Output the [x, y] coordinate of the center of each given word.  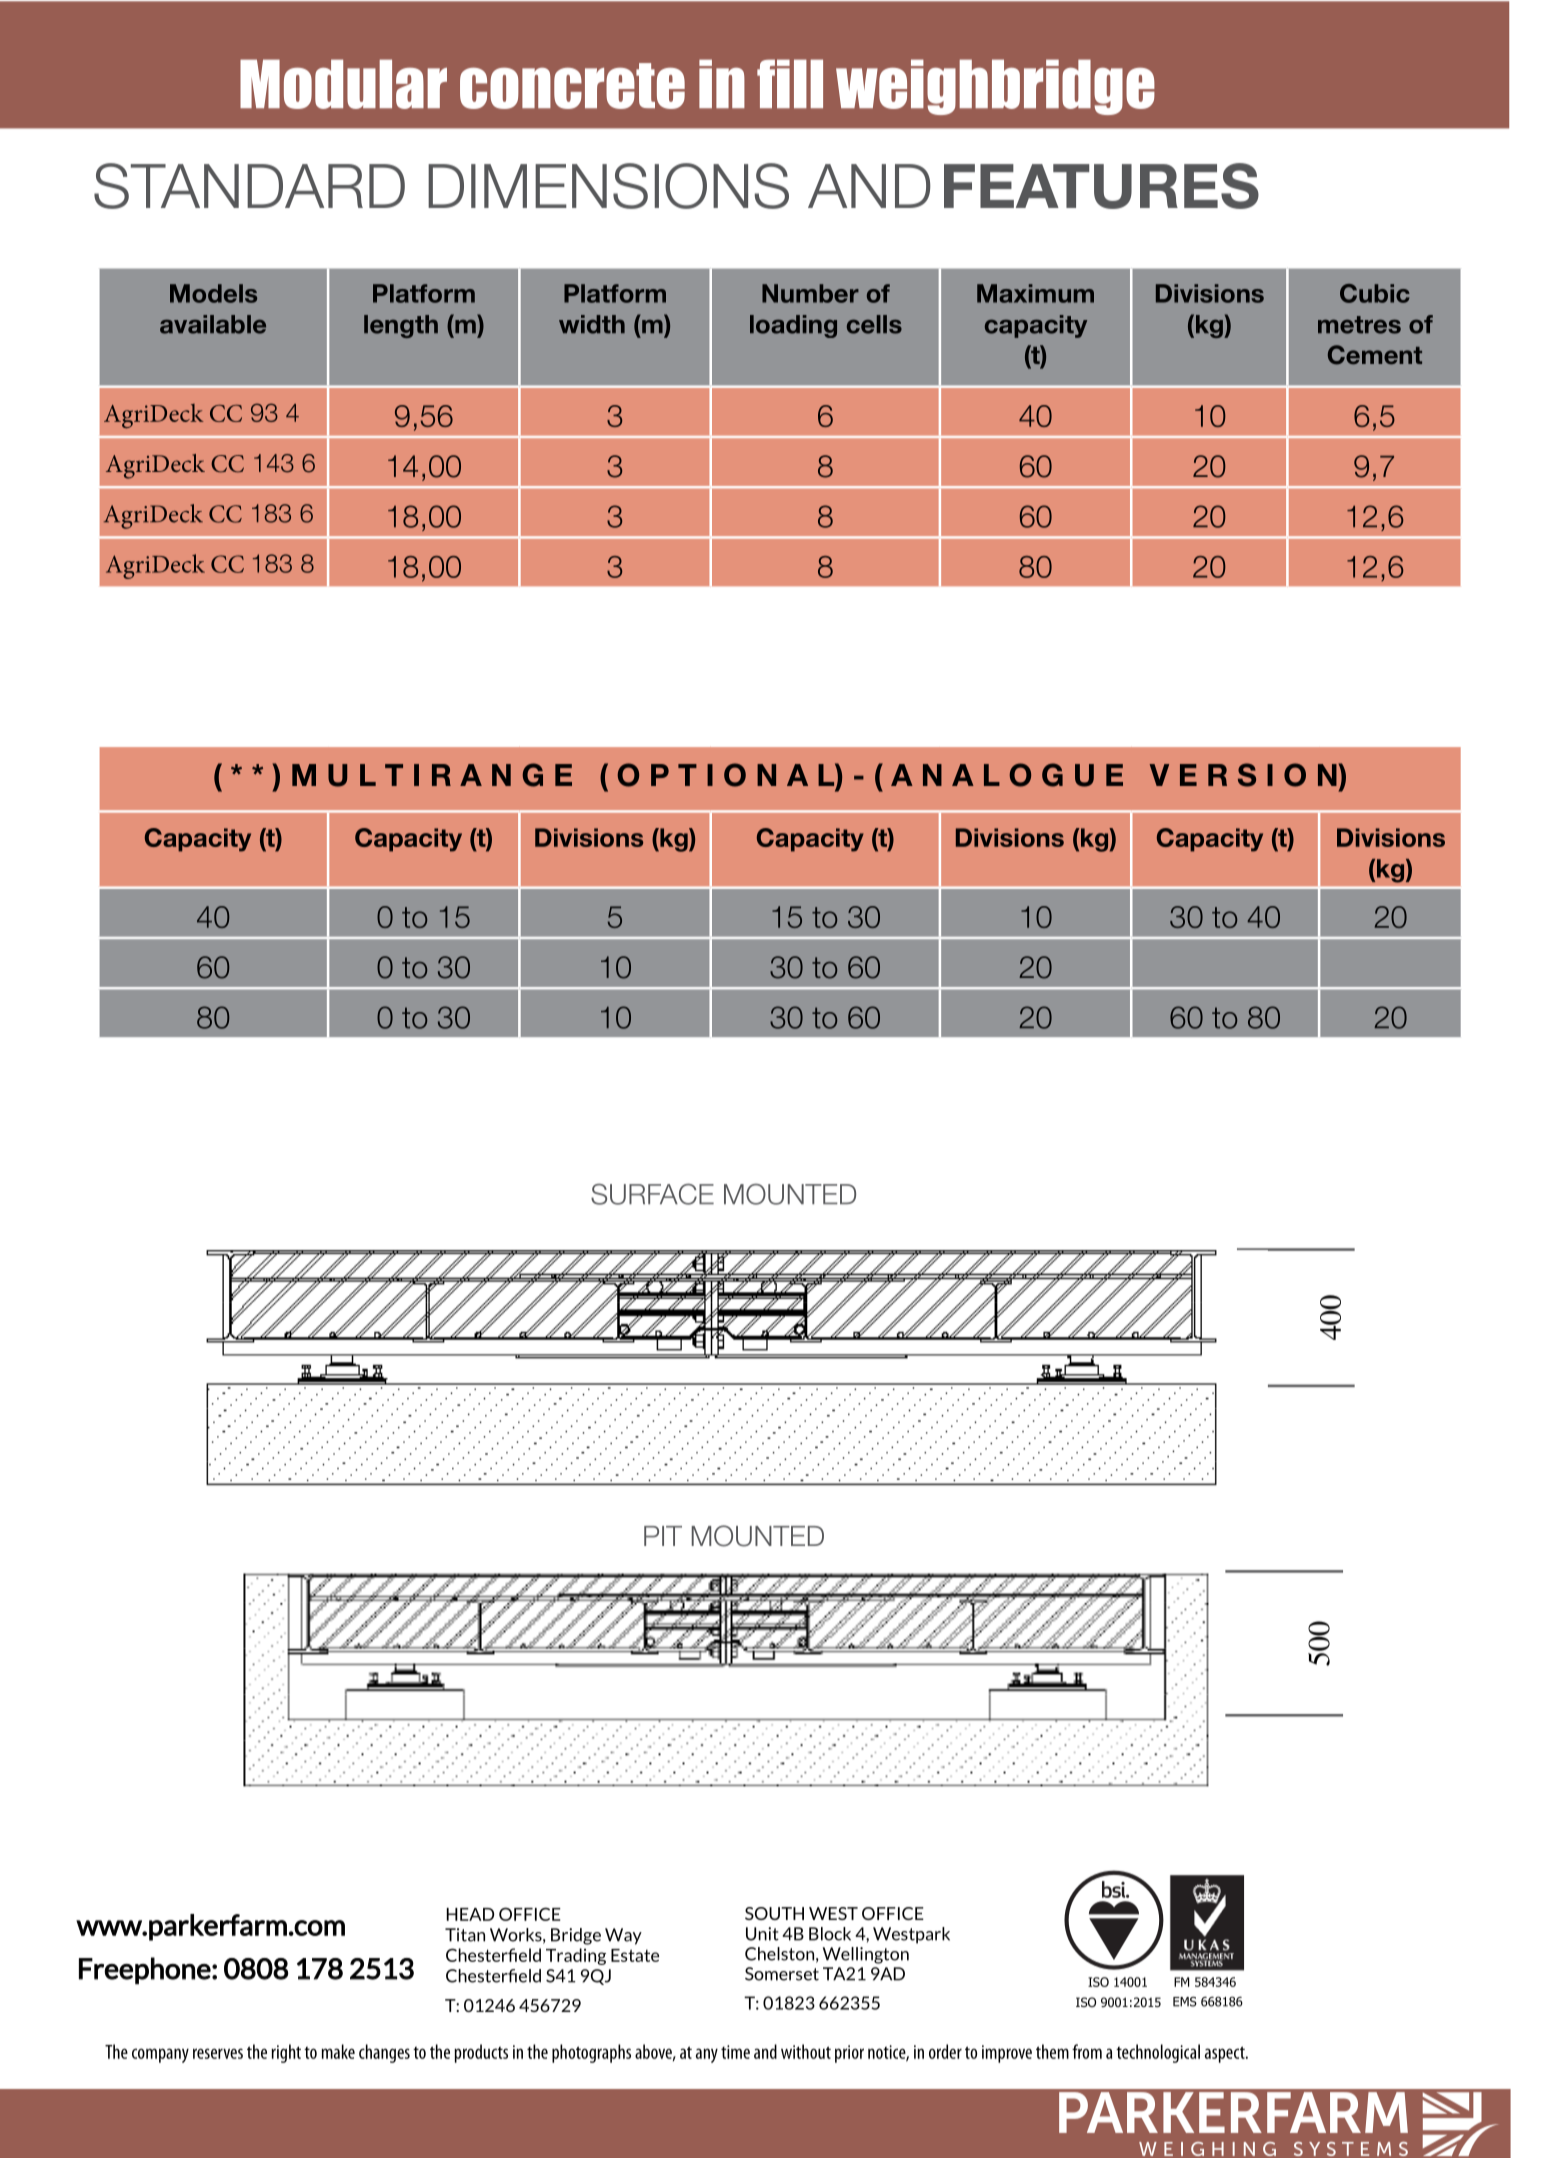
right [286, 2053]
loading [793, 326]
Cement [1375, 355]
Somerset [782, 1974]
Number [810, 293]
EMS [1185, 2001]
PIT [663, 1536]
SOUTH [774, 1913]
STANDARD [249, 186]
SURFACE [652, 1194]
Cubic [1375, 293]
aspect [1226, 2054]
